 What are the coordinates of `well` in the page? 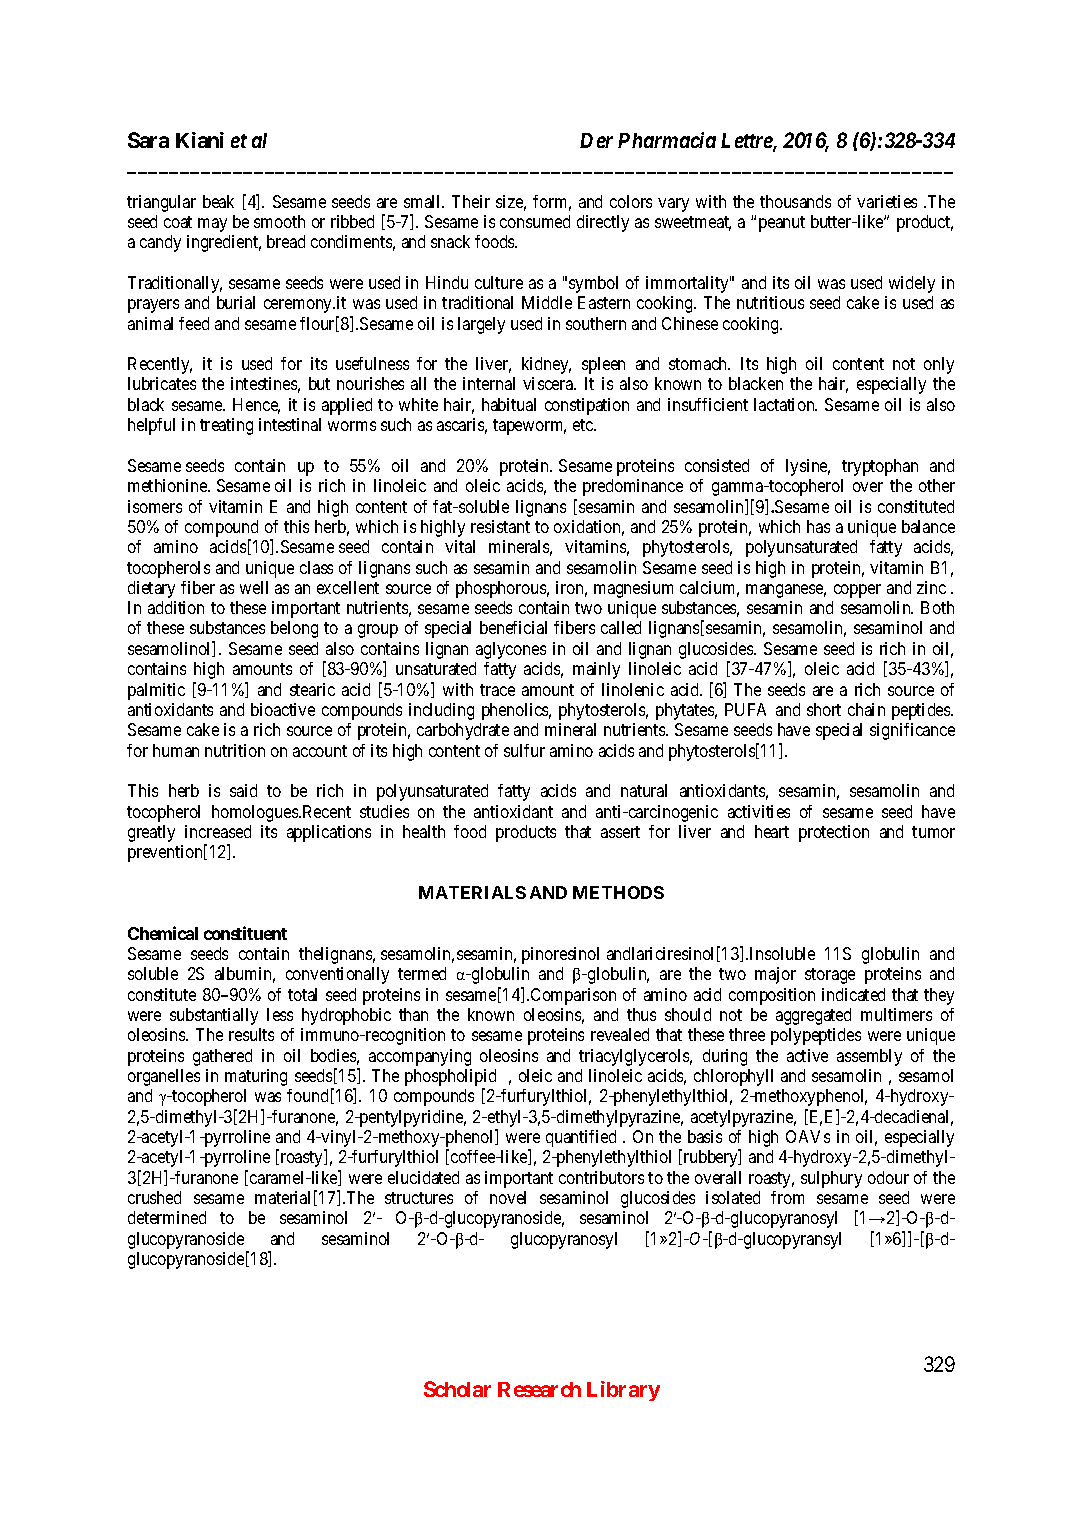 It's located at (254, 587).
